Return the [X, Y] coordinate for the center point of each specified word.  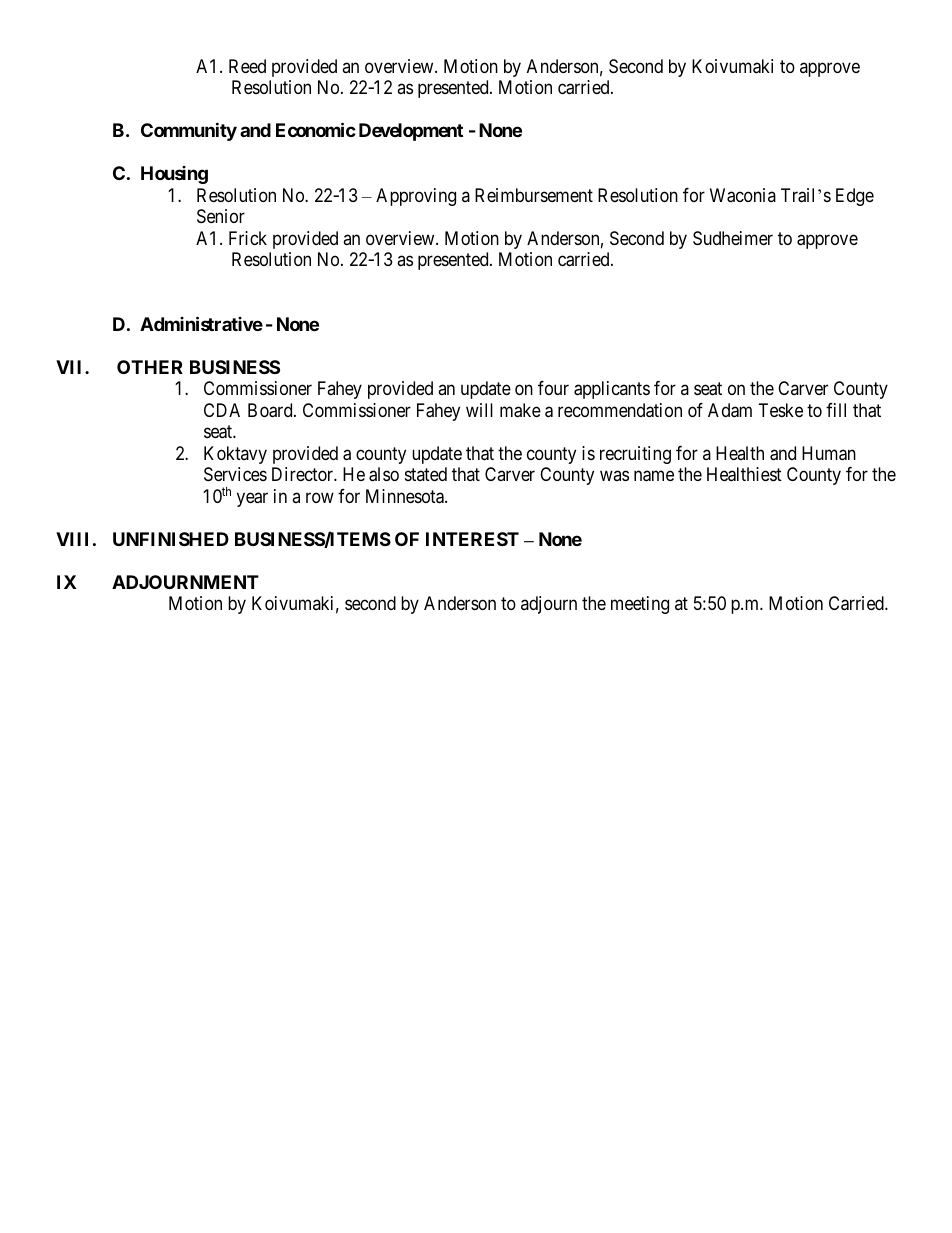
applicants [612, 390]
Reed [247, 66]
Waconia [743, 195]
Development [411, 132]
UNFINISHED [171, 539]
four [553, 388]
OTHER [150, 367]
